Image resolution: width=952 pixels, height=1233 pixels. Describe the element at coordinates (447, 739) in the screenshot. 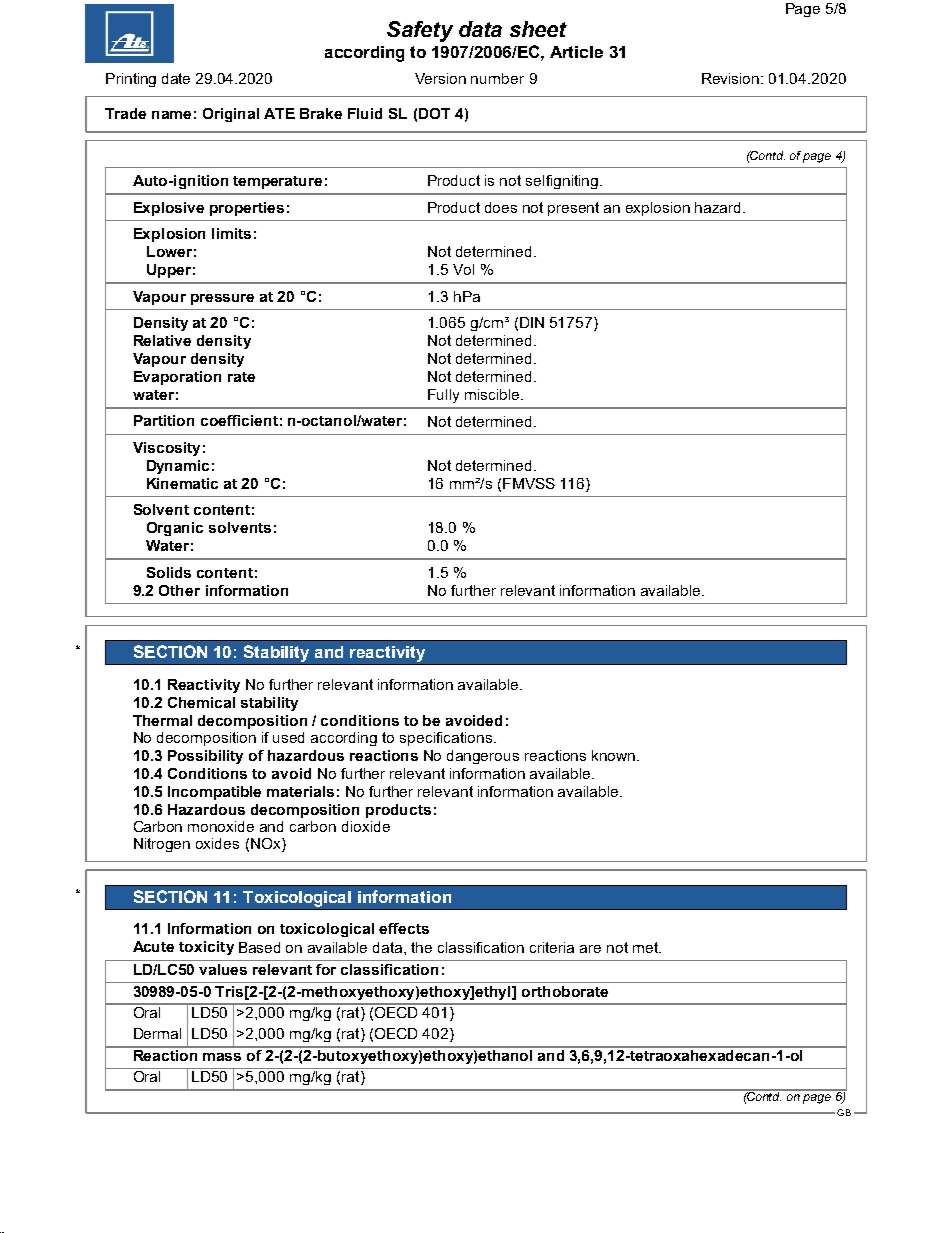

I see `specifications` at that location.
